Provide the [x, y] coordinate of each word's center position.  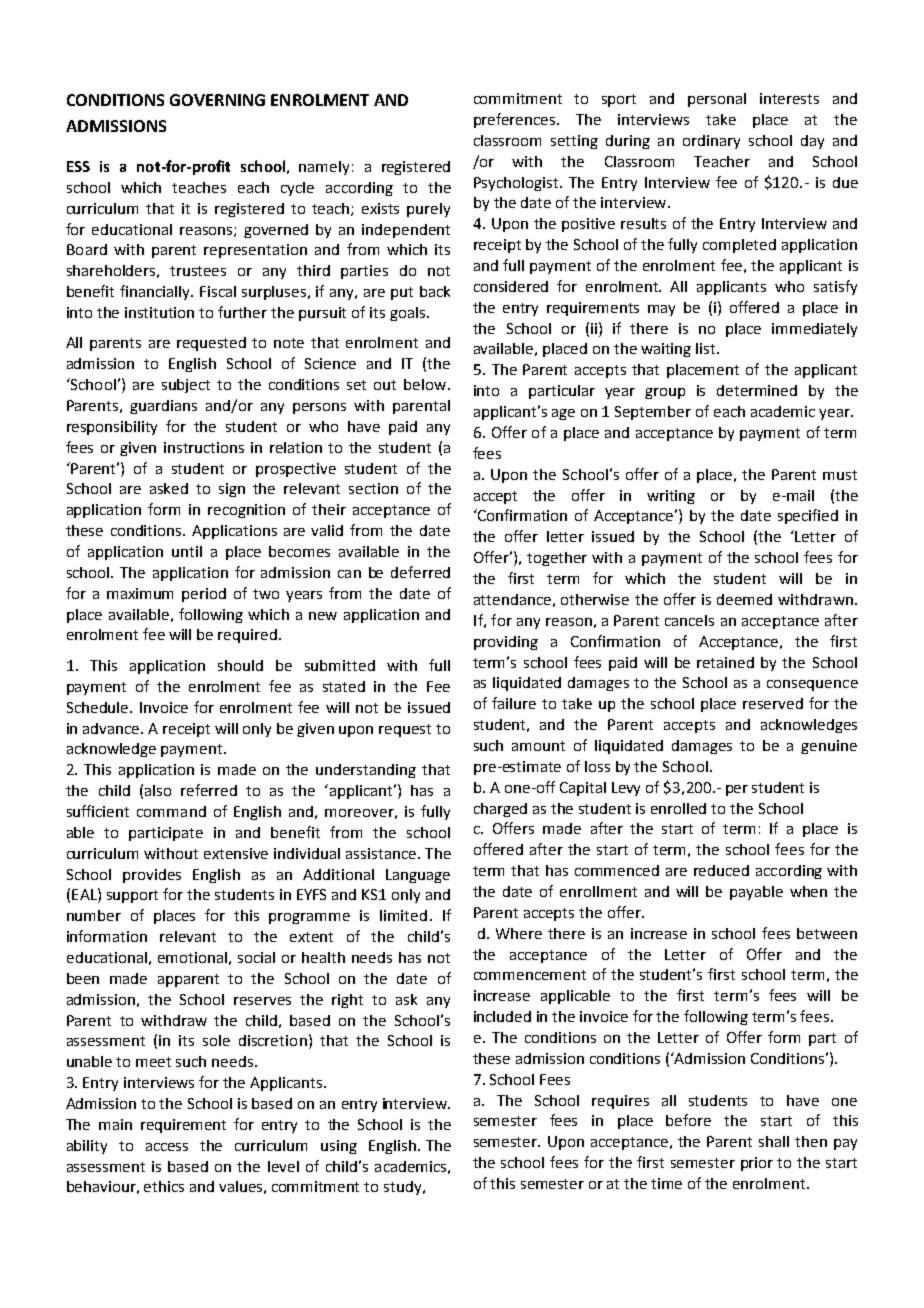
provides [152, 876]
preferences [516, 120]
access [167, 1147]
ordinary [711, 142]
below [426, 384]
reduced [721, 870]
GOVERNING [217, 100]
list [707, 348]
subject [186, 386]
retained [725, 662]
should [240, 665]
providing [506, 643]
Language [418, 876]
